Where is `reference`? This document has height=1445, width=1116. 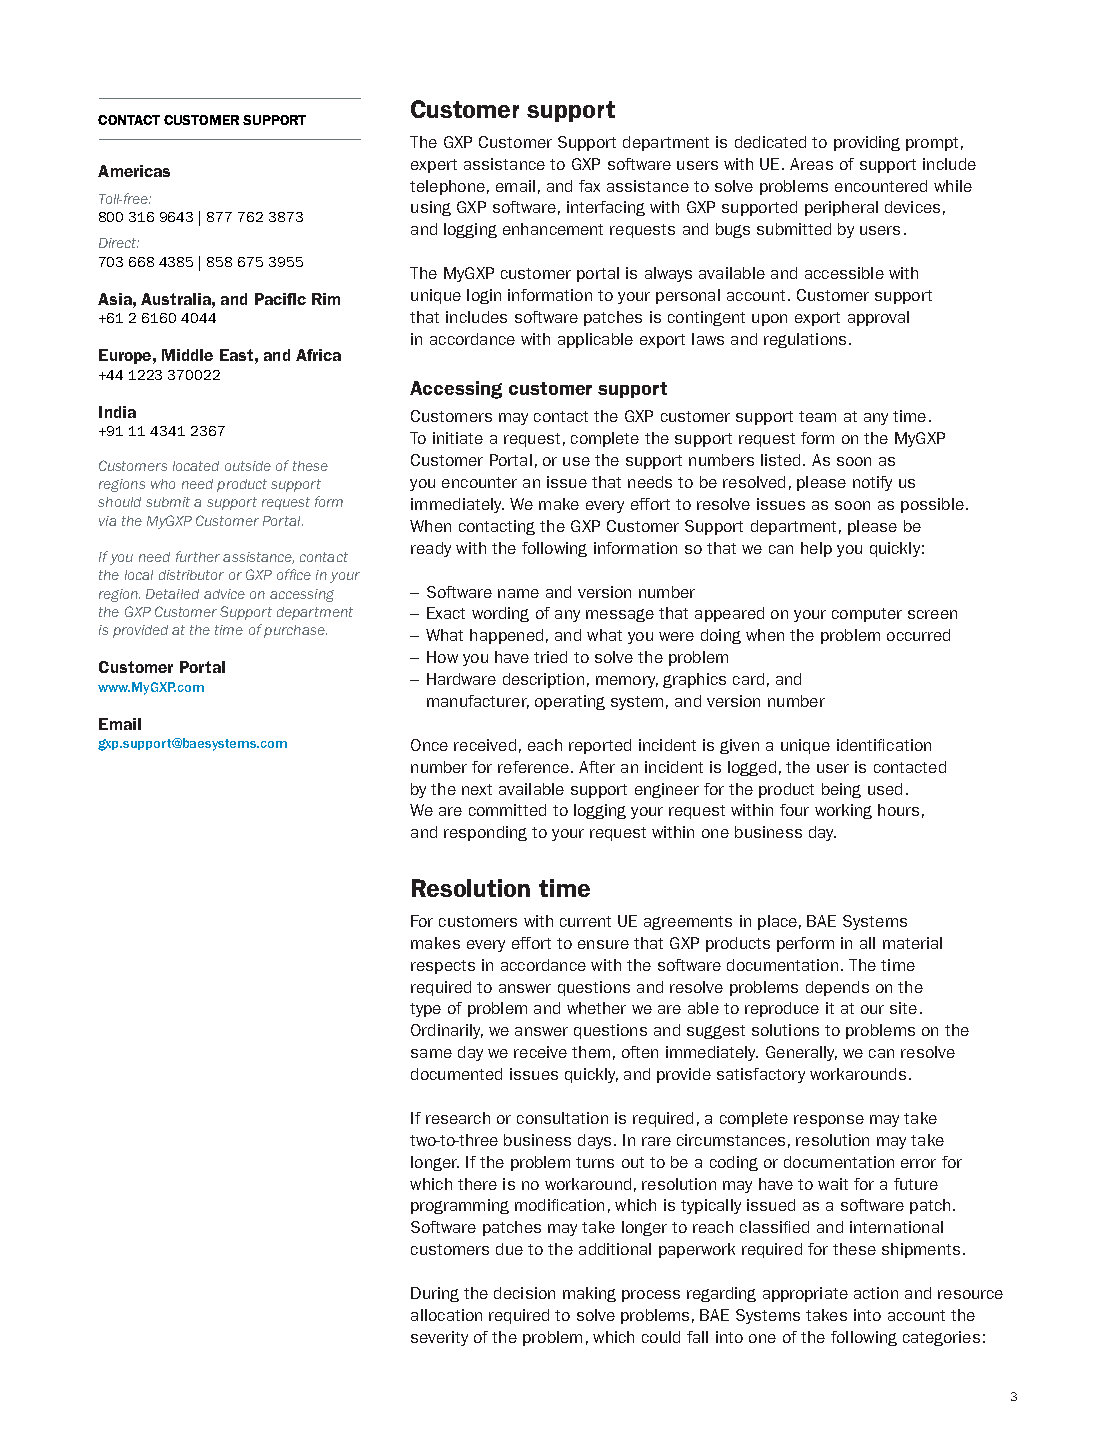 reference is located at coordinates (533, 767).
